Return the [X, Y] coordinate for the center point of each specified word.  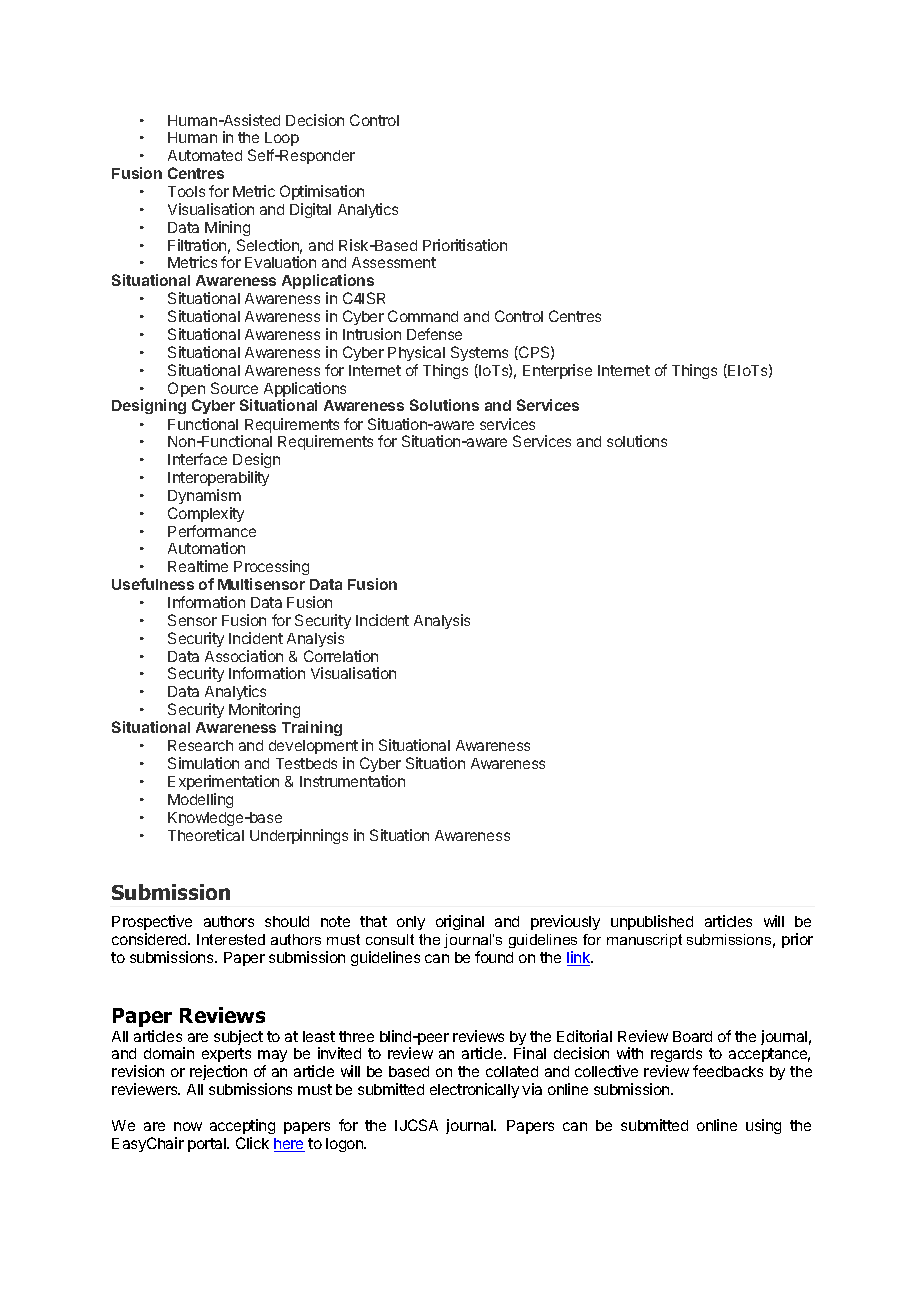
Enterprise [557, 371]
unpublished [652, 922]
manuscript [644, 941]
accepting [242, 1126]
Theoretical [206, 835]
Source [234, 388]
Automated [205, 155]
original [460, 922]
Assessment [394, 262]
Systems [479, 353]
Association [244, 656]
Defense [434, 334]
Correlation [341, 656]
